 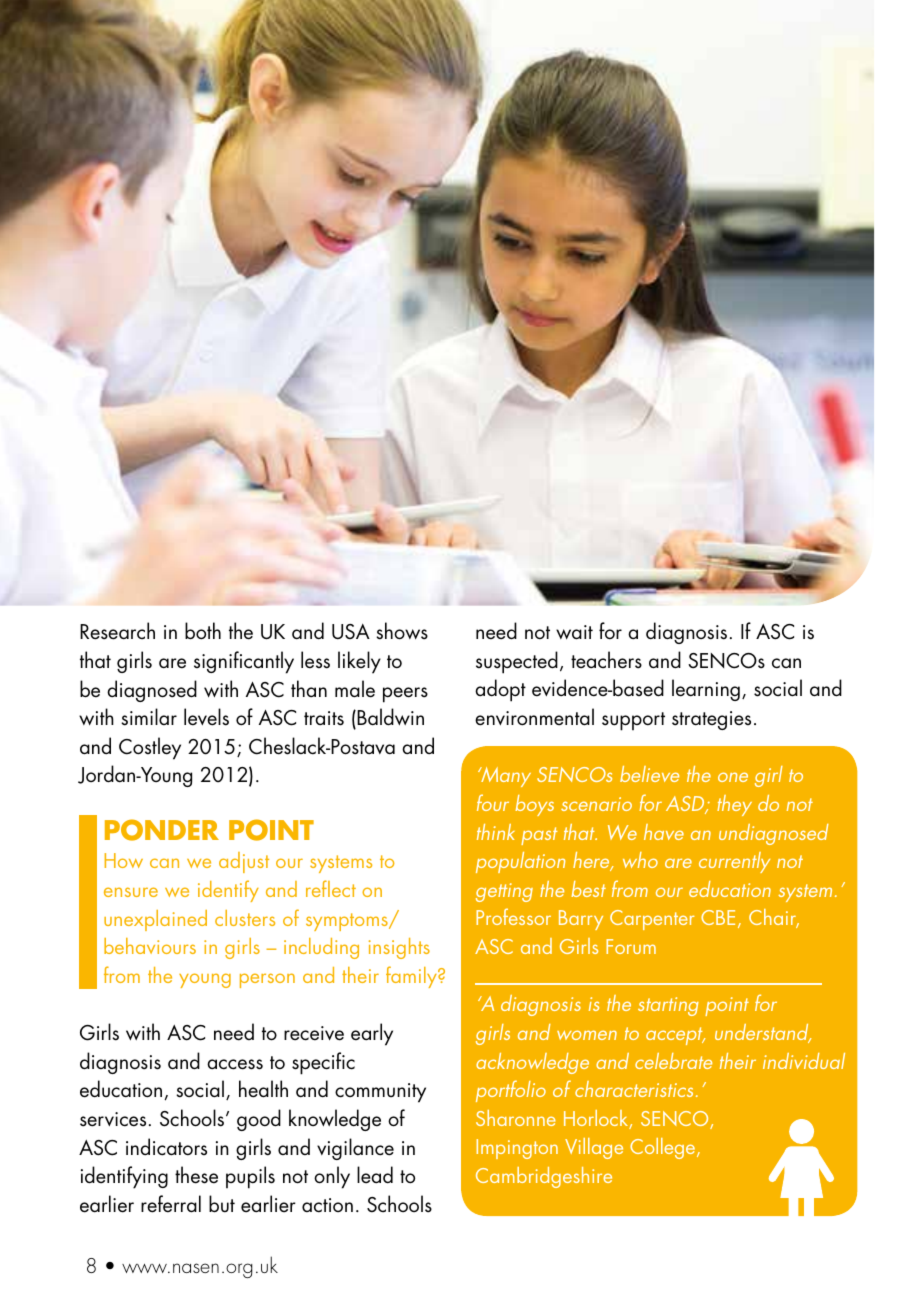 I want to click on PONDER, so click(x=162, y=830).
